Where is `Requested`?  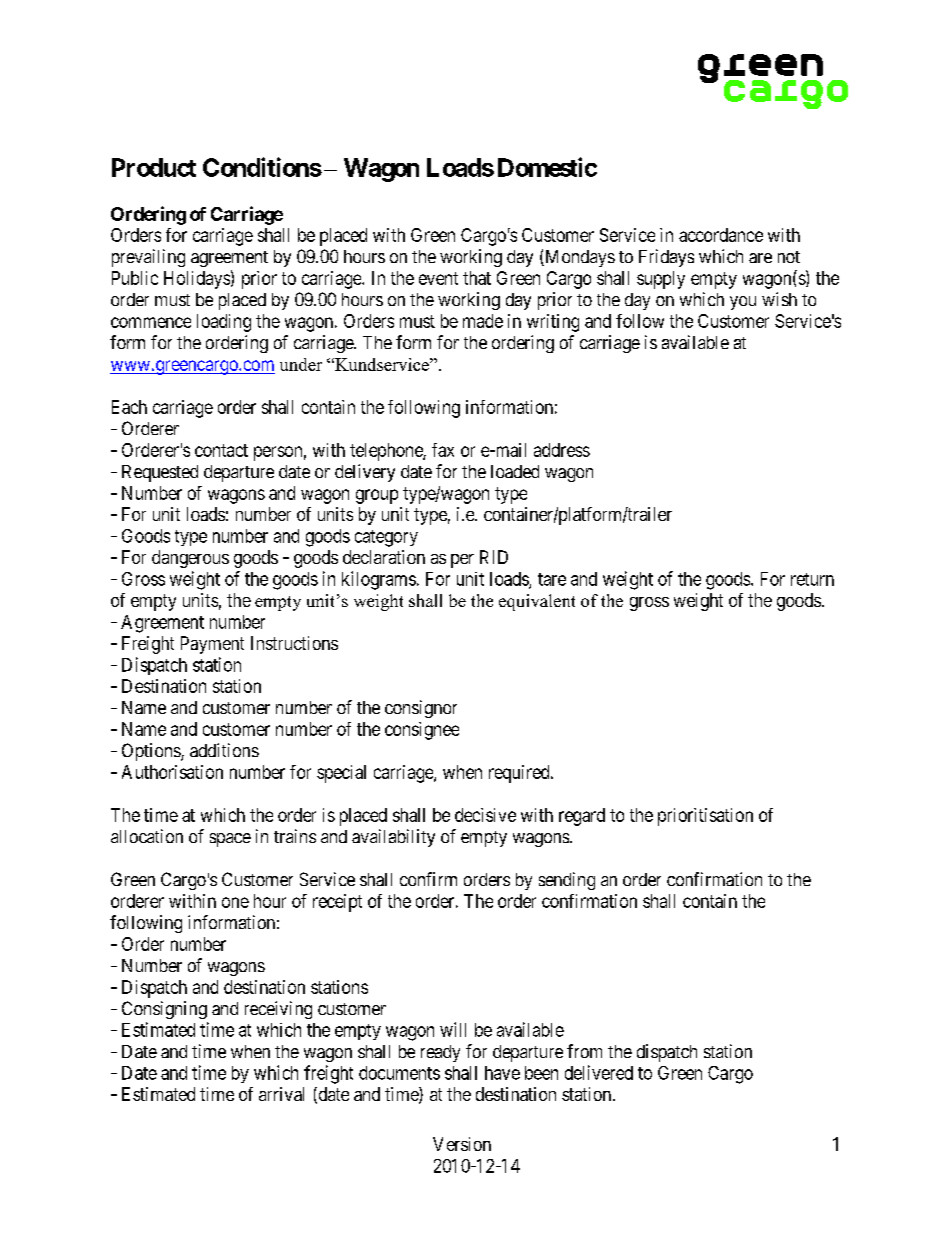 Requested is located at coordinates (160, 473).
